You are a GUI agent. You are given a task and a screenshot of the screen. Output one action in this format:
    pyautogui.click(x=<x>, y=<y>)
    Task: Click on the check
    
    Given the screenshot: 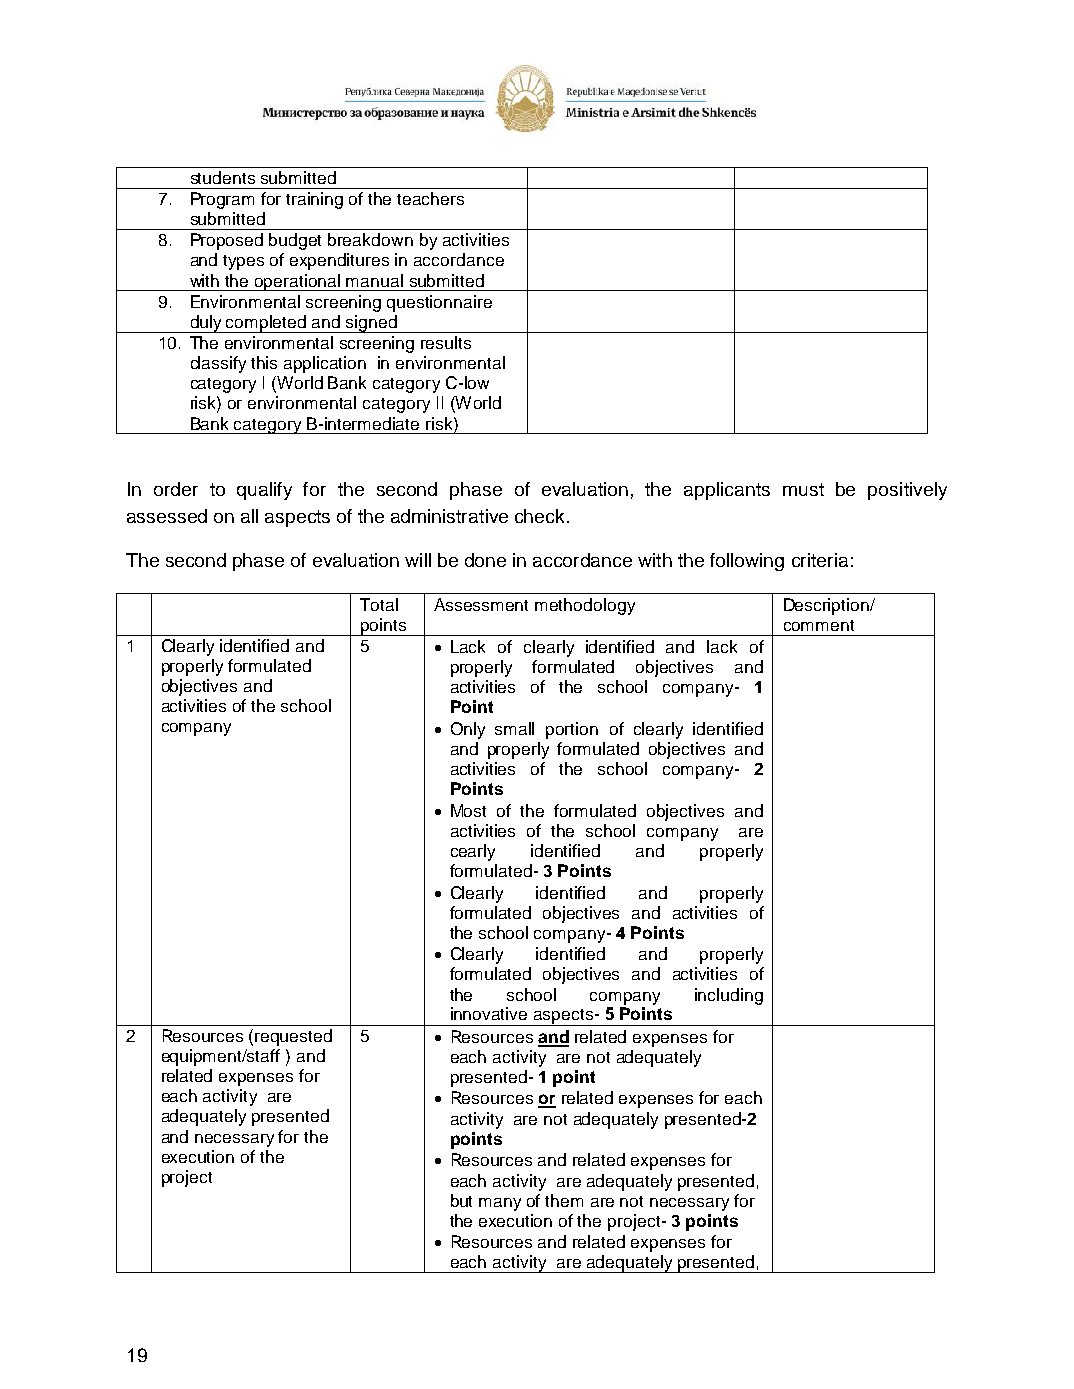 What is the action you would take?
    pyautogui.click(x=541, y=516)
